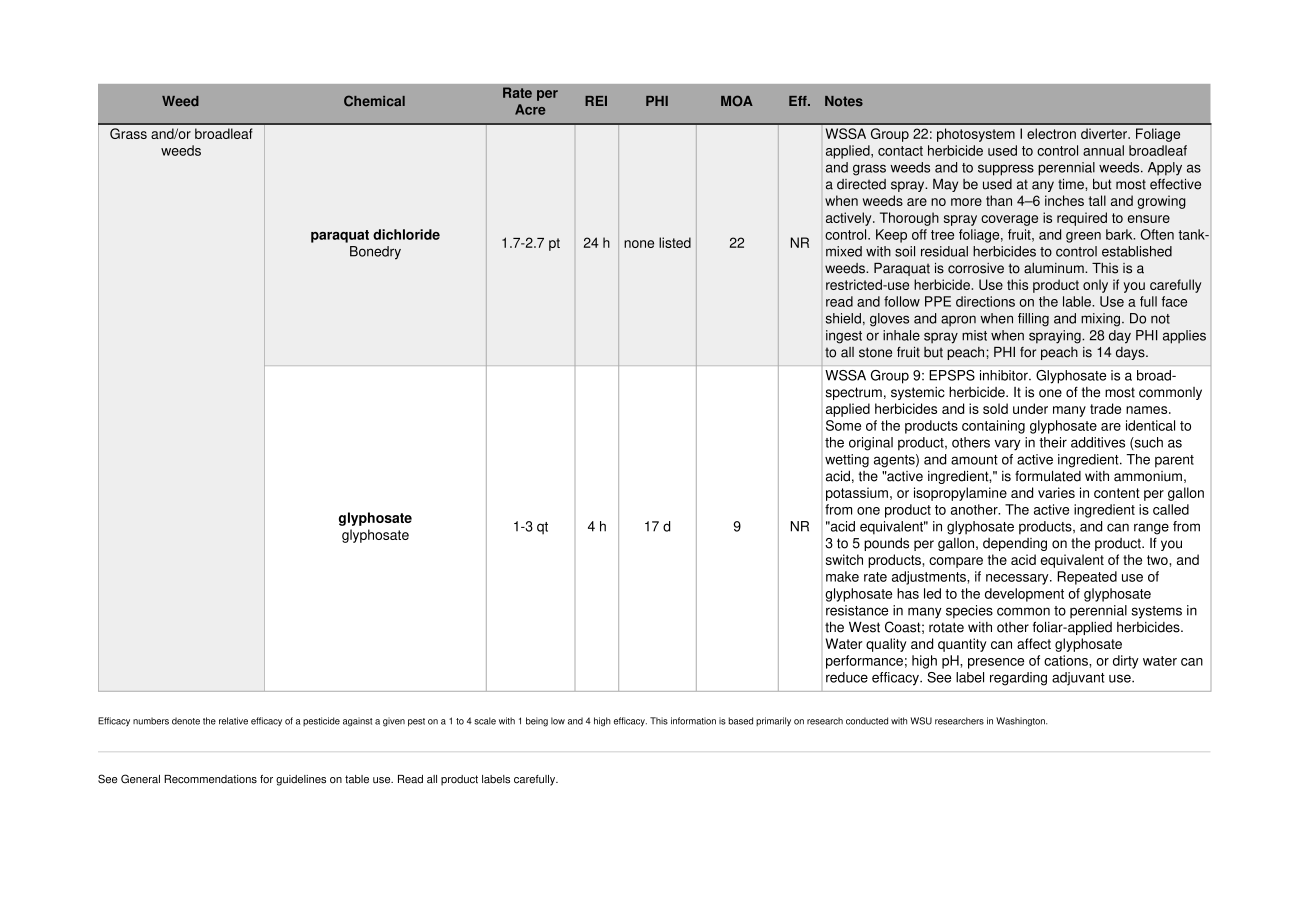  I want to click on relative, so click(233, 721).
